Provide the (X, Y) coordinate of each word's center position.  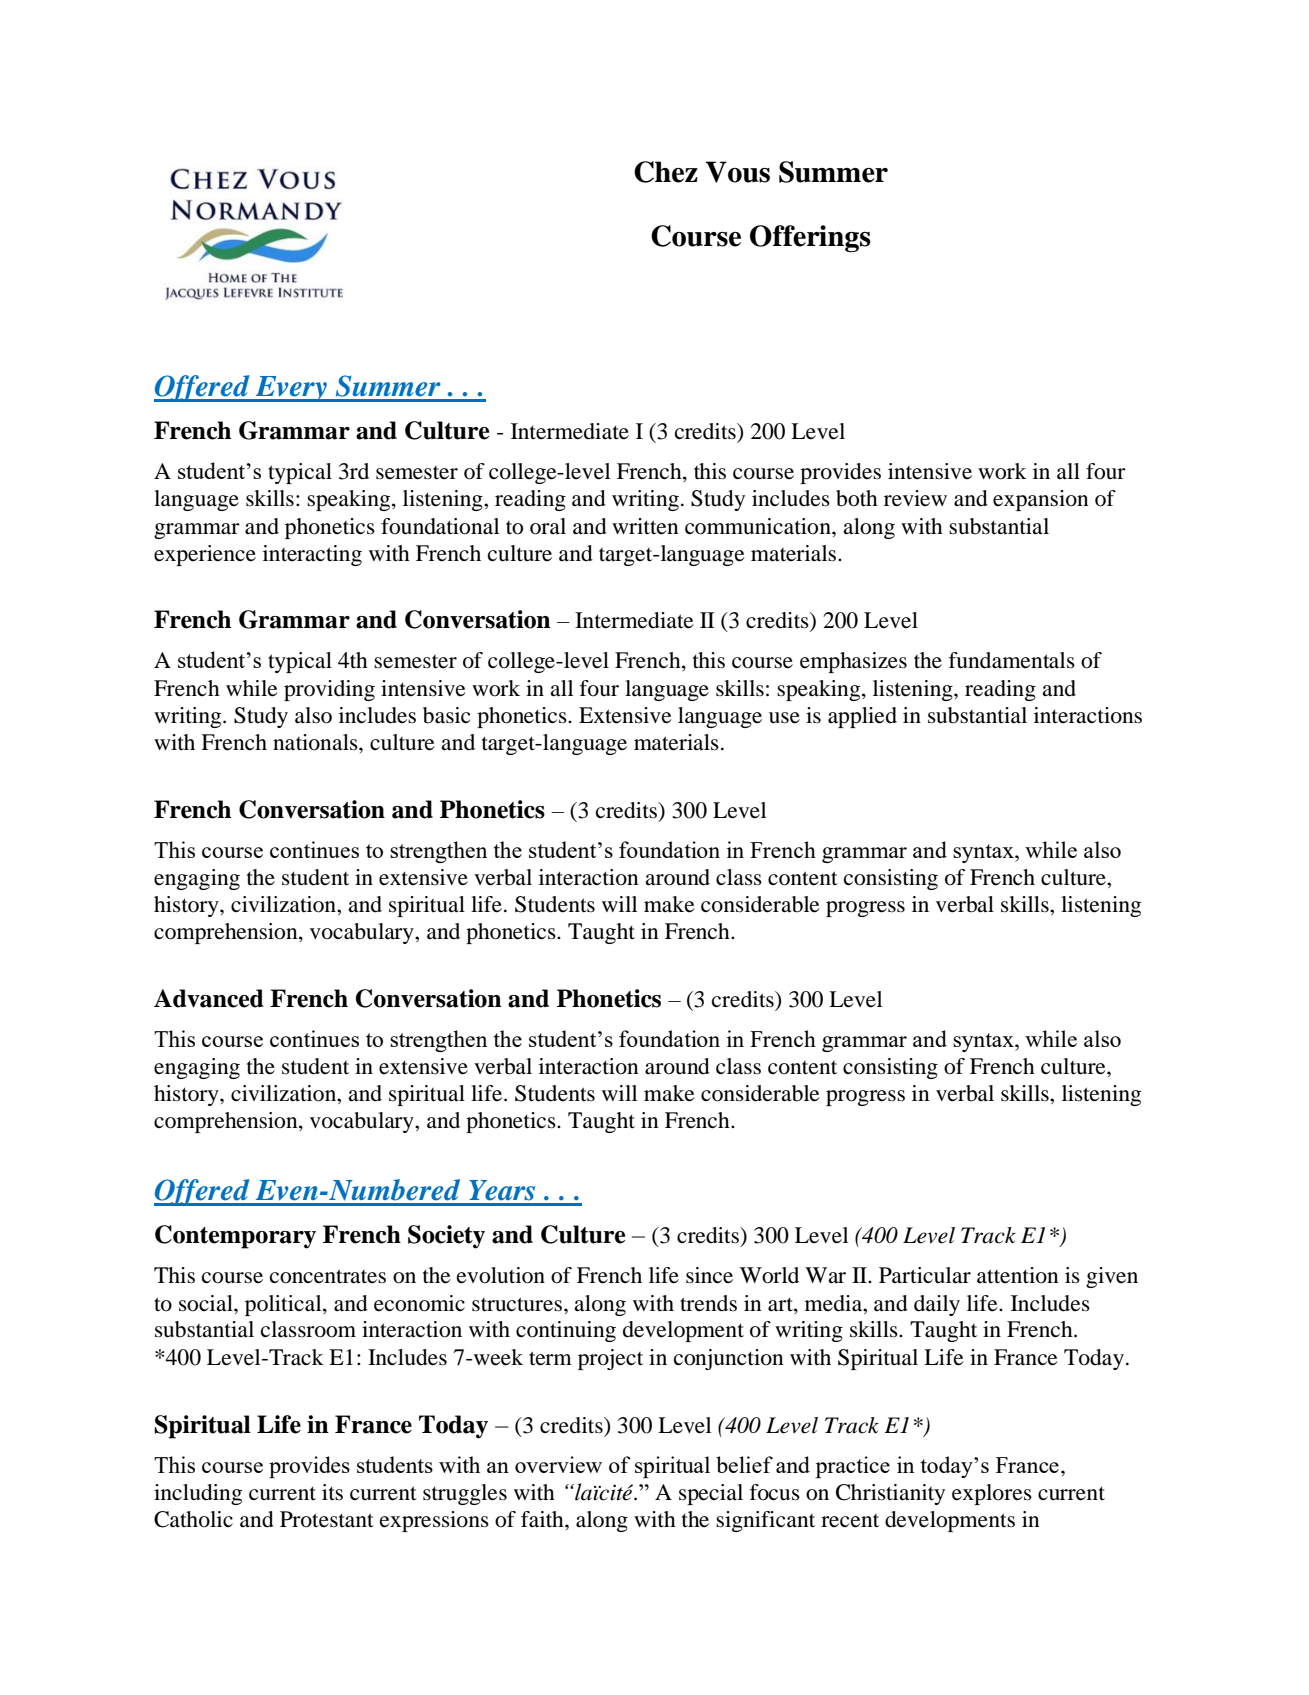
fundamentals (1012, 660)
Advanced (209, 998)
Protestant (327, 1519)
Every (291, 389)
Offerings (810, 238)
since (709, 1275)
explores (992, 1494)
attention (1018, 1275)
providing (329, 690)
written (645, 526)
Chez (666, 172)
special (711, 1494)
